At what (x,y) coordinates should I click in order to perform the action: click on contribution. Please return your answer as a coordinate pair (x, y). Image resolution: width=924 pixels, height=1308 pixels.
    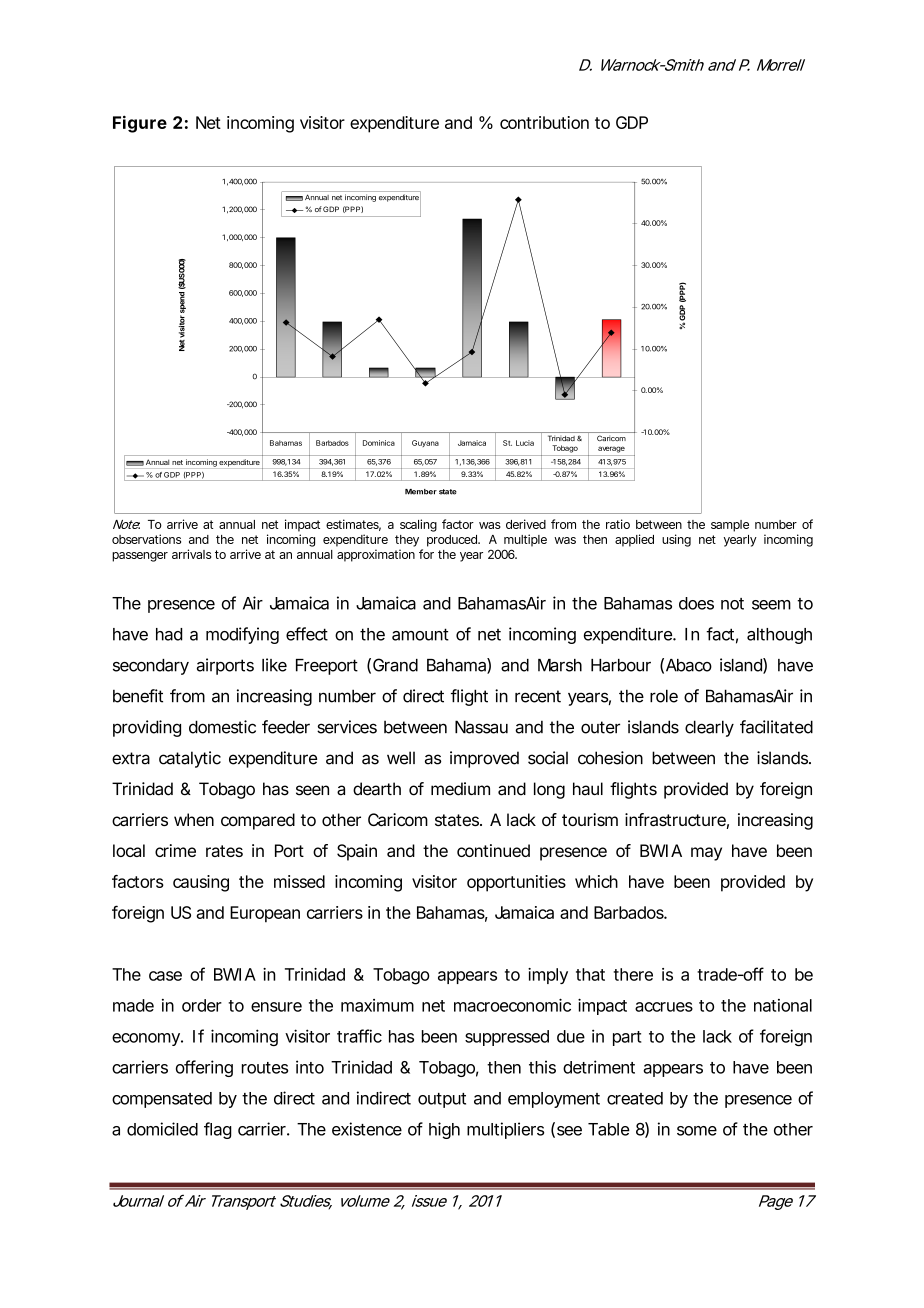
    Looking at the image, I should click on (544, 122).
